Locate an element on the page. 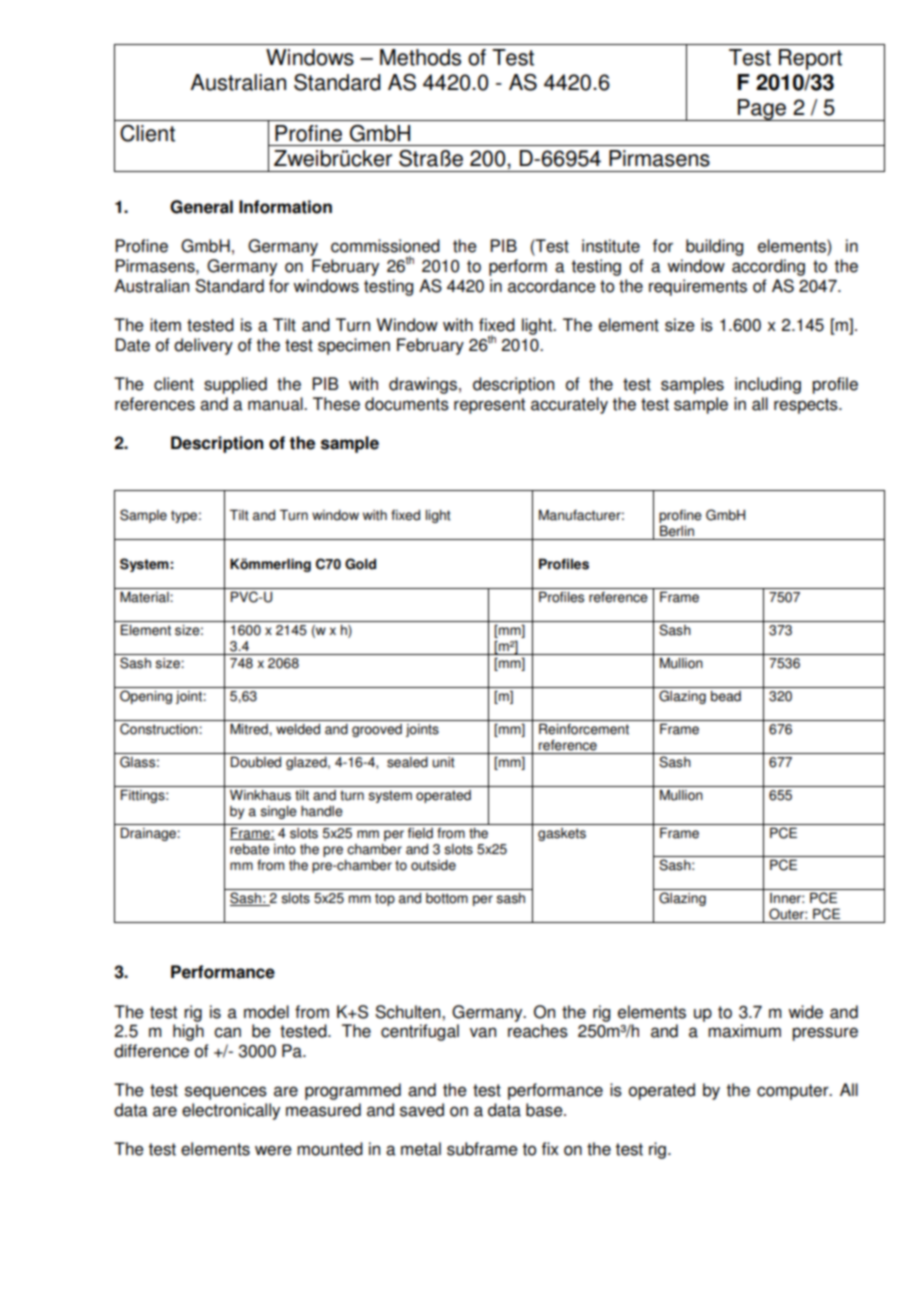 The width and height of the page is (924, 1308). Methods is located at coordinates (420, 57).
